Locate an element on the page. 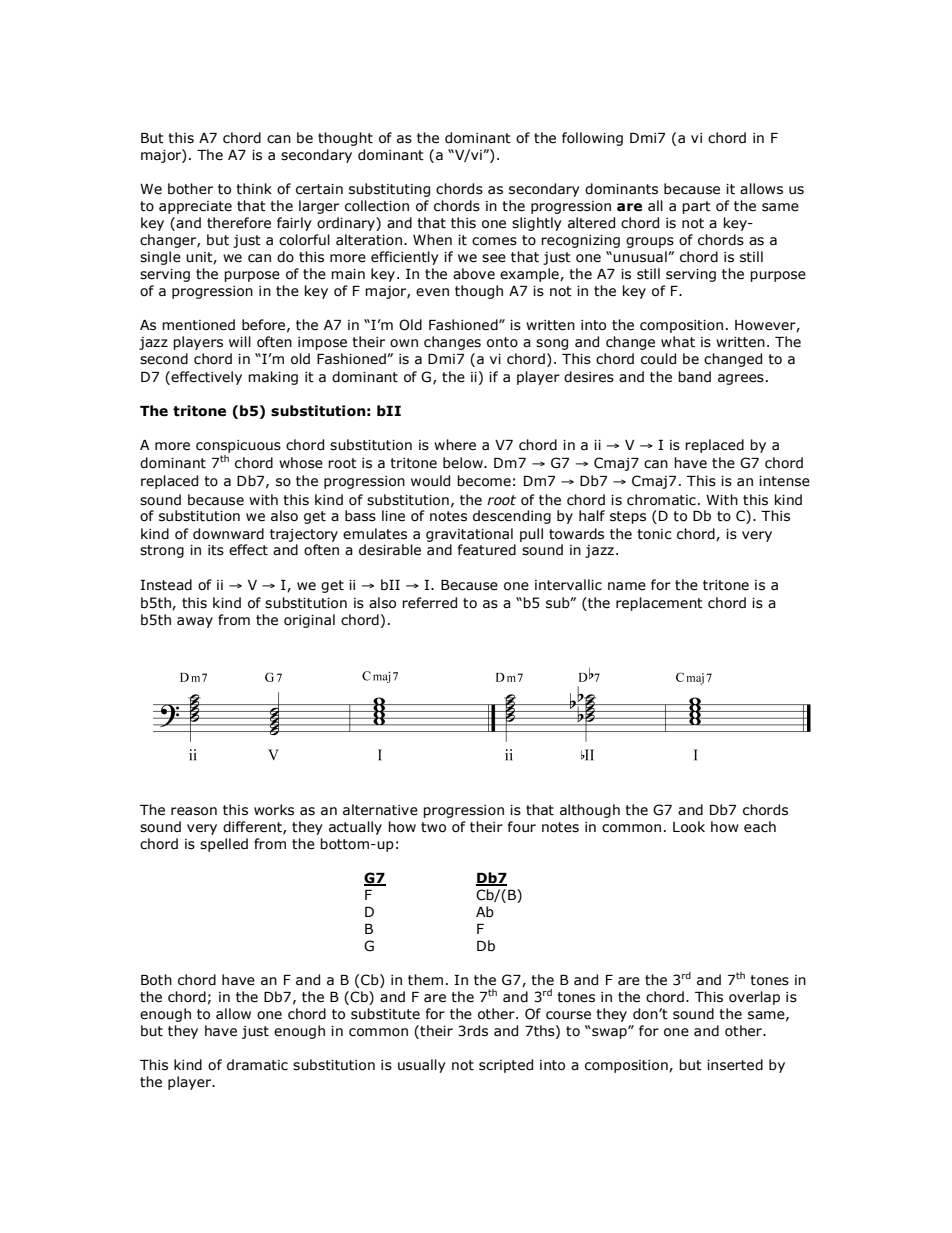 The height and width of the page is (1233, 952). scripted is located at coordinates (506, 1066).
